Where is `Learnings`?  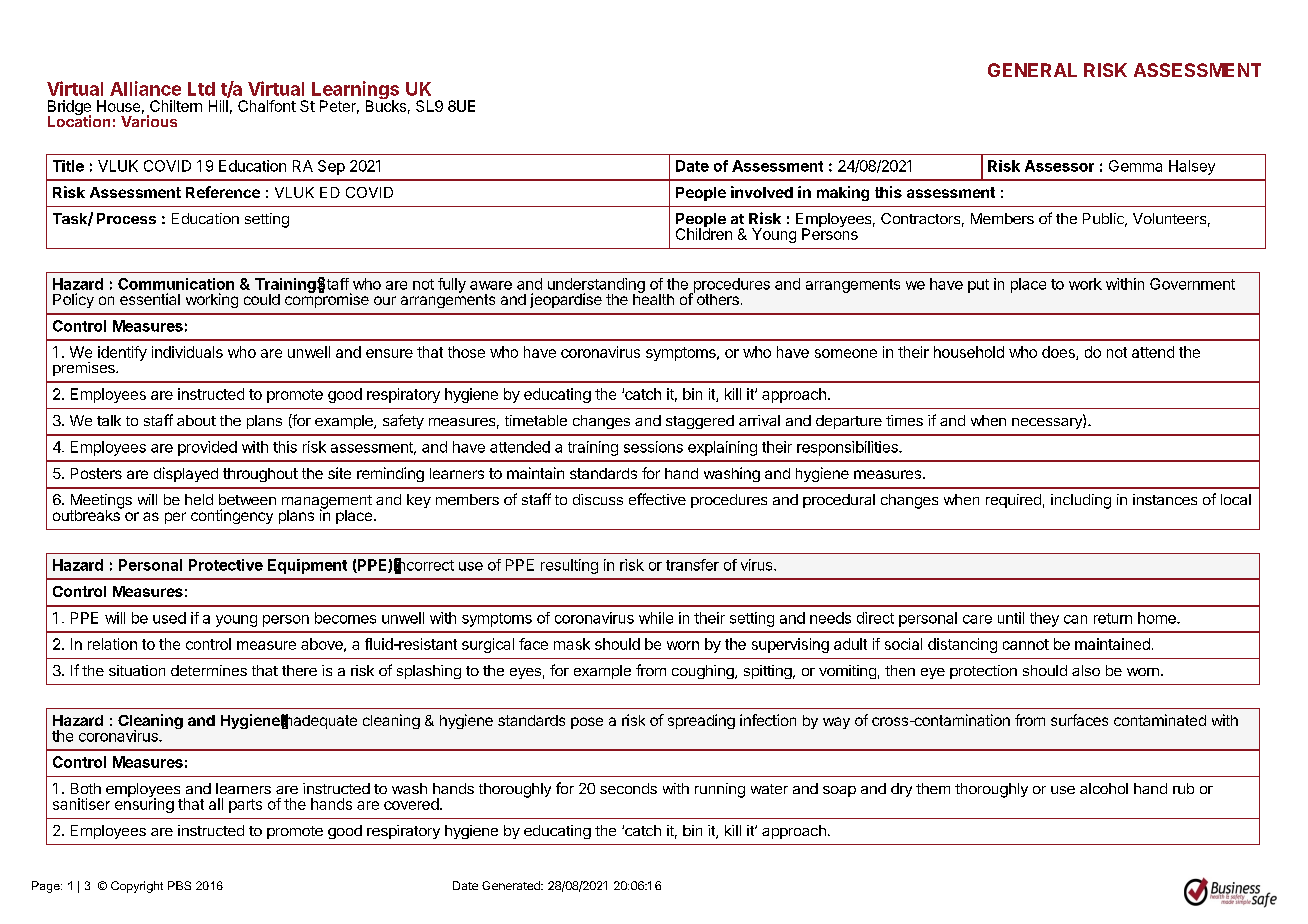
Learnings is located at coordinates (355, 91).
